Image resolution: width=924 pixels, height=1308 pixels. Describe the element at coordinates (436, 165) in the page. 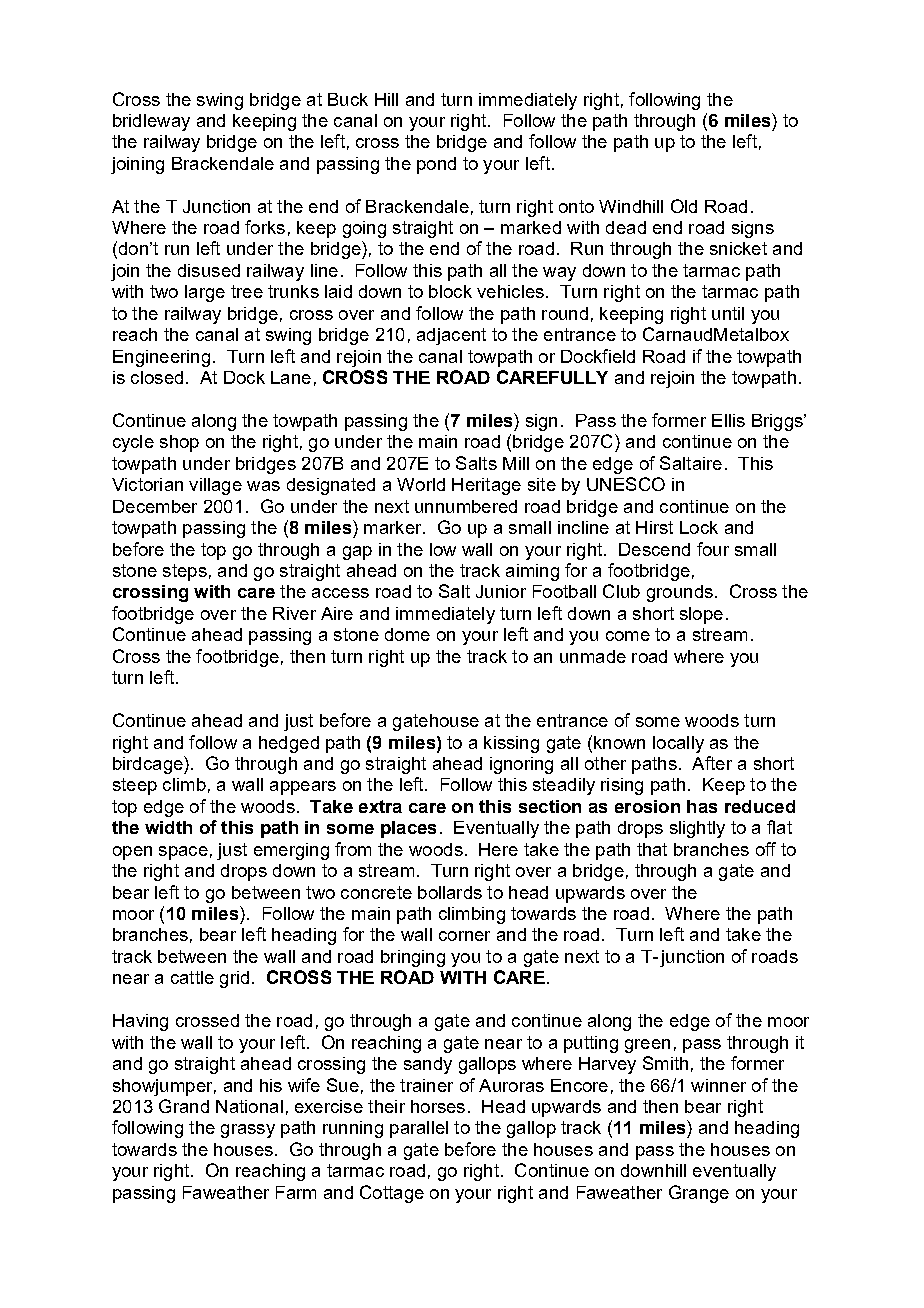

I see `pond` at that location.
